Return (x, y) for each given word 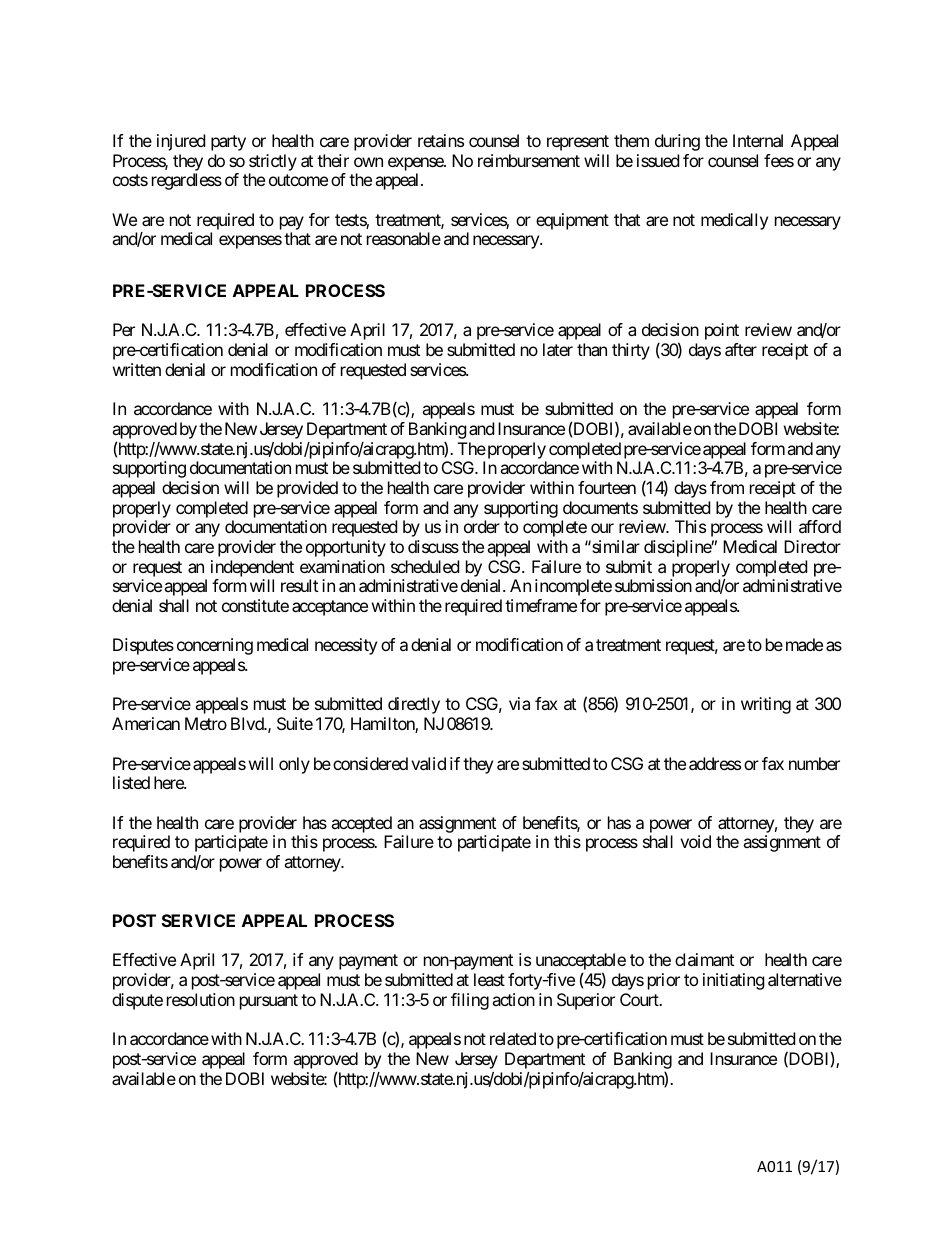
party (228, 143)
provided (307, 489)
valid (428, 763)
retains (441, 140)
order (482, 526)
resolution (201, 999)
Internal (758, 140)
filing (470, 1001)
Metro (206, 723)
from (727, 487)
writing (766, 705)
